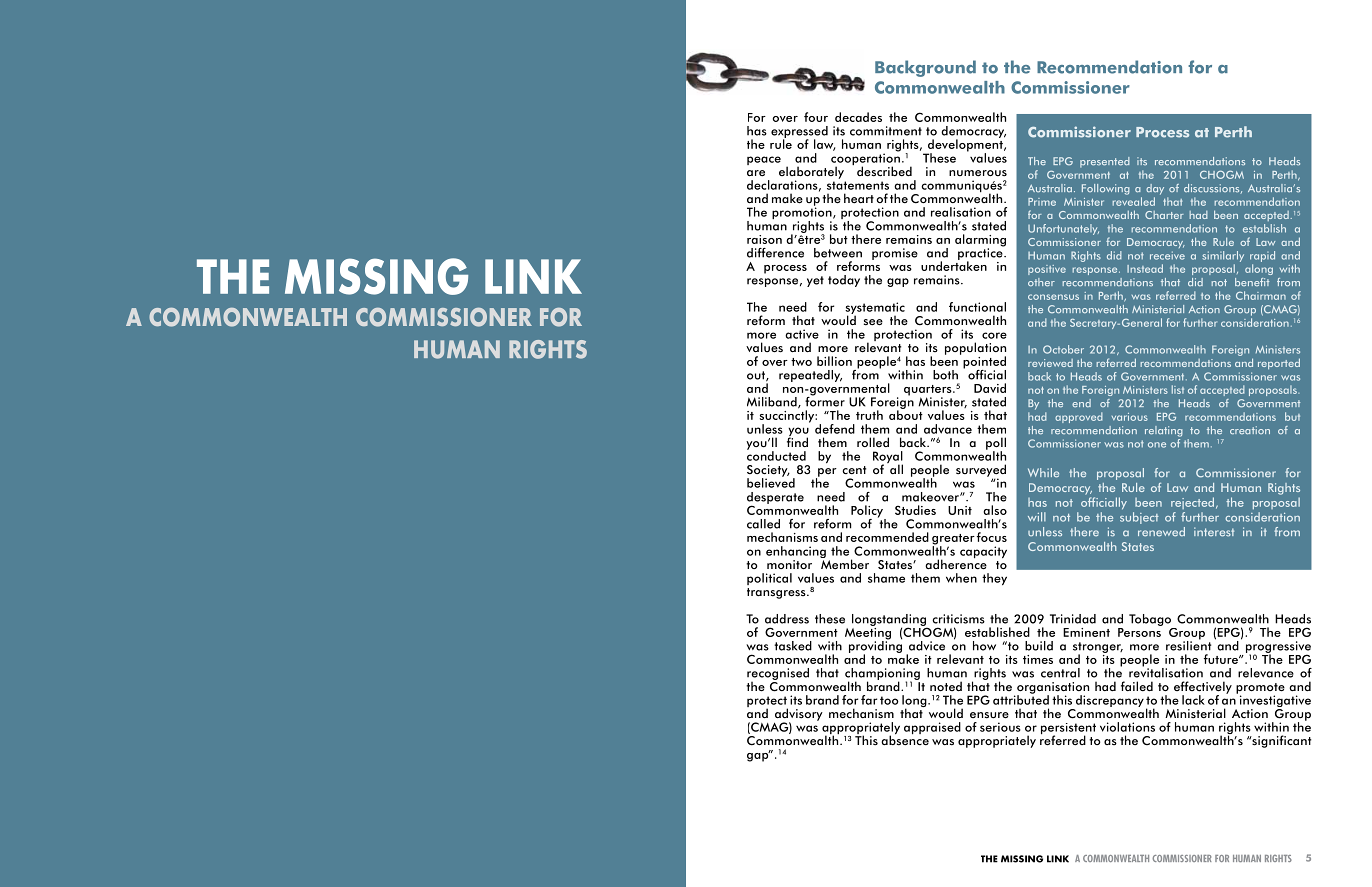 This document has height=887, width=1372. Describe the element at coordinates (1250, 430) in the document. I see `creation` at that location.
